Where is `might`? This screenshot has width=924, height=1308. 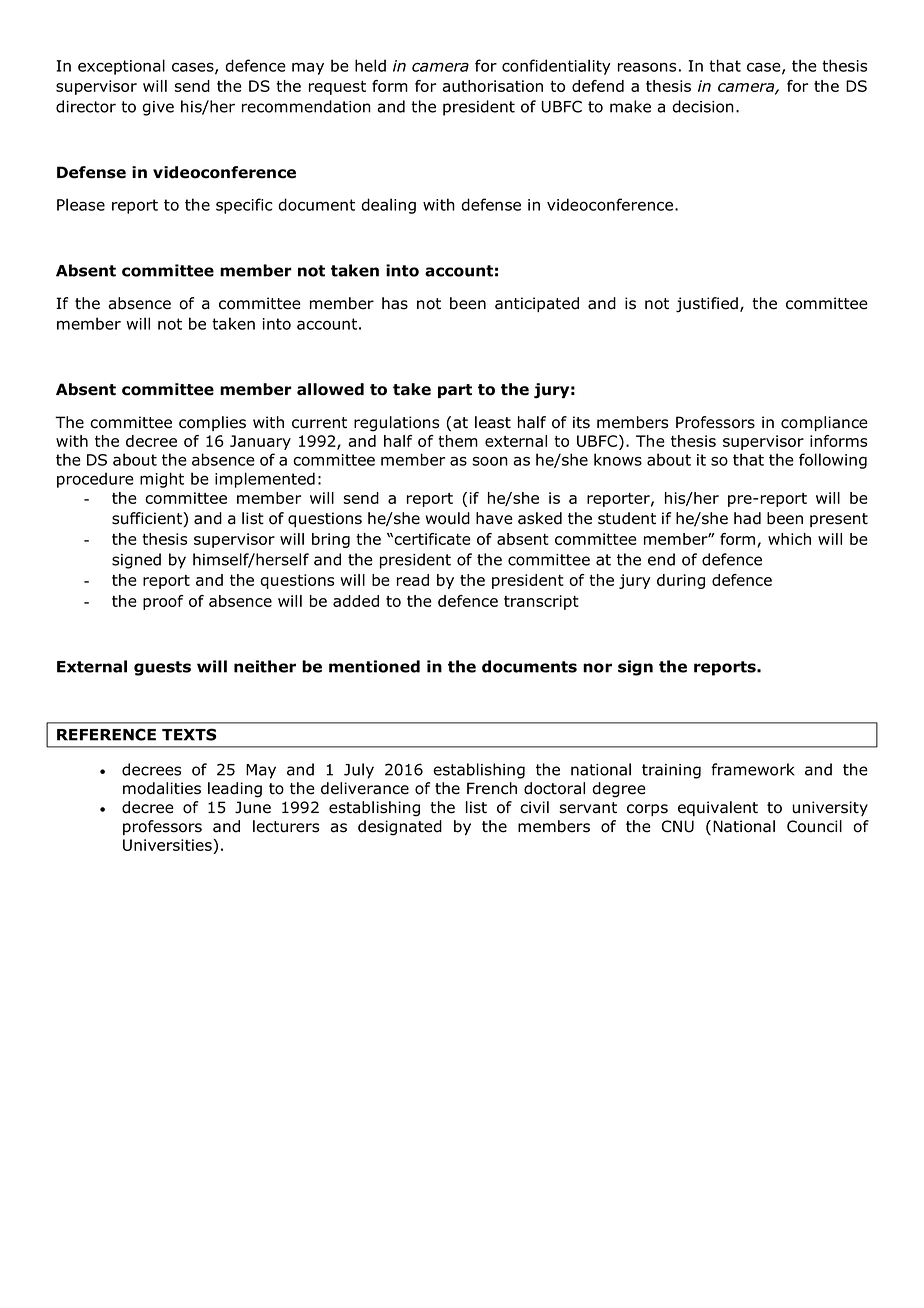 might is located at coordinates (162, 480).
